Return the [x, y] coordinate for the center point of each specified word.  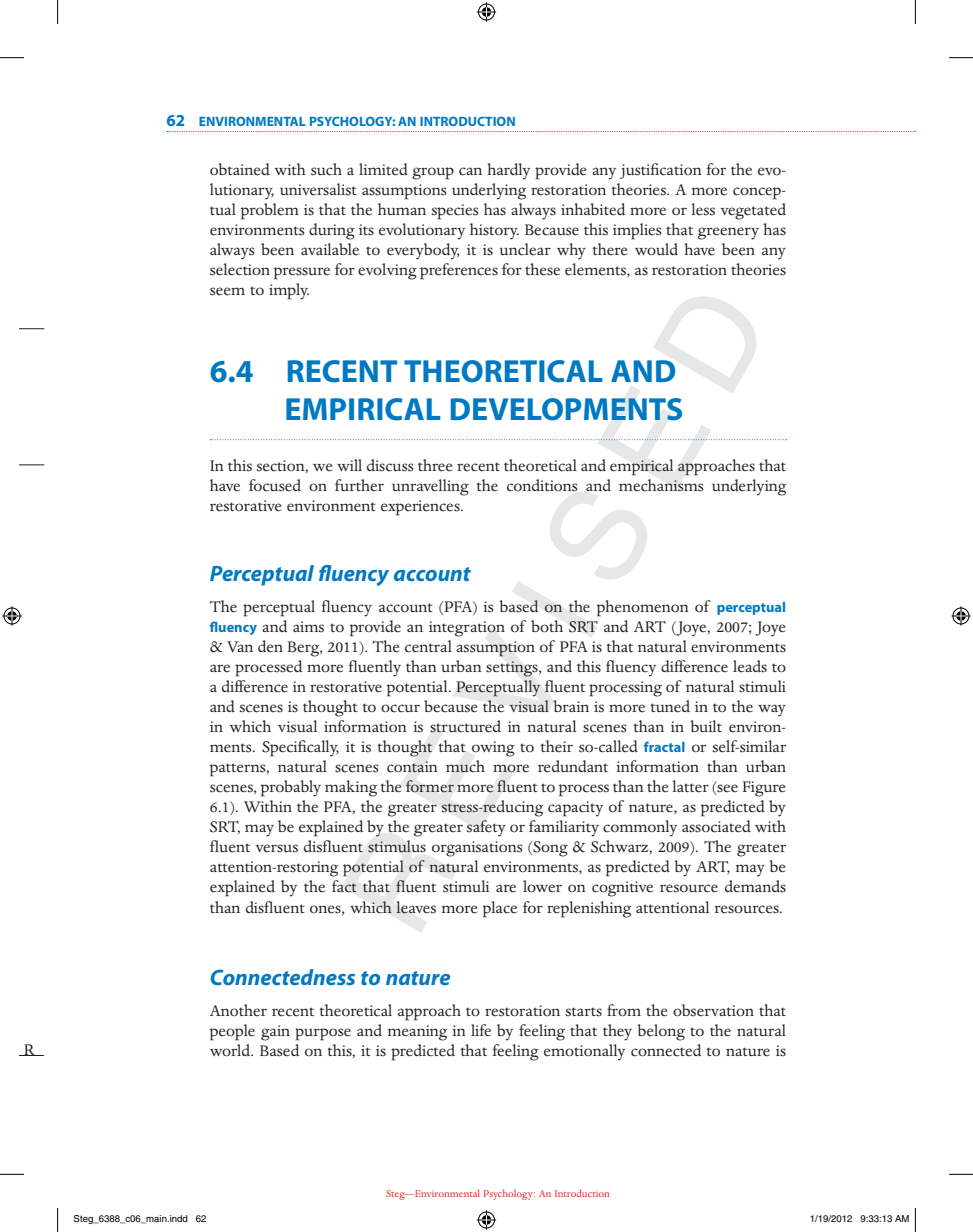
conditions [542, 485]
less [703, 209]
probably [291, 788]
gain [275, 1033]
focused [275, 485]
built [706, 726]
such [326, 169]
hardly [508, 171]
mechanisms [661, 485]
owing [493, 749]
